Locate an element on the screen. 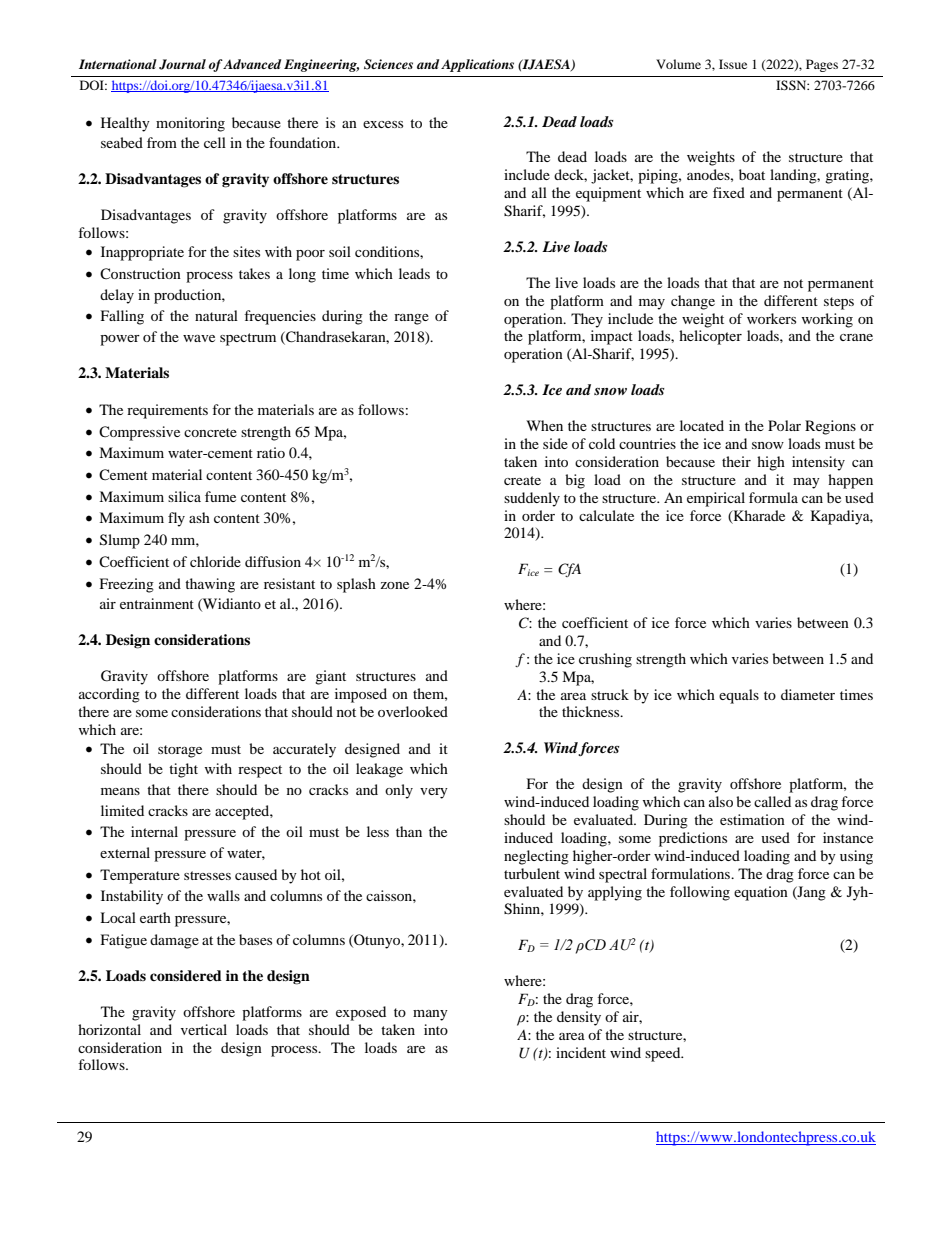 The image size is (952, 1233). chloride is located at coordinates (215, 561).
